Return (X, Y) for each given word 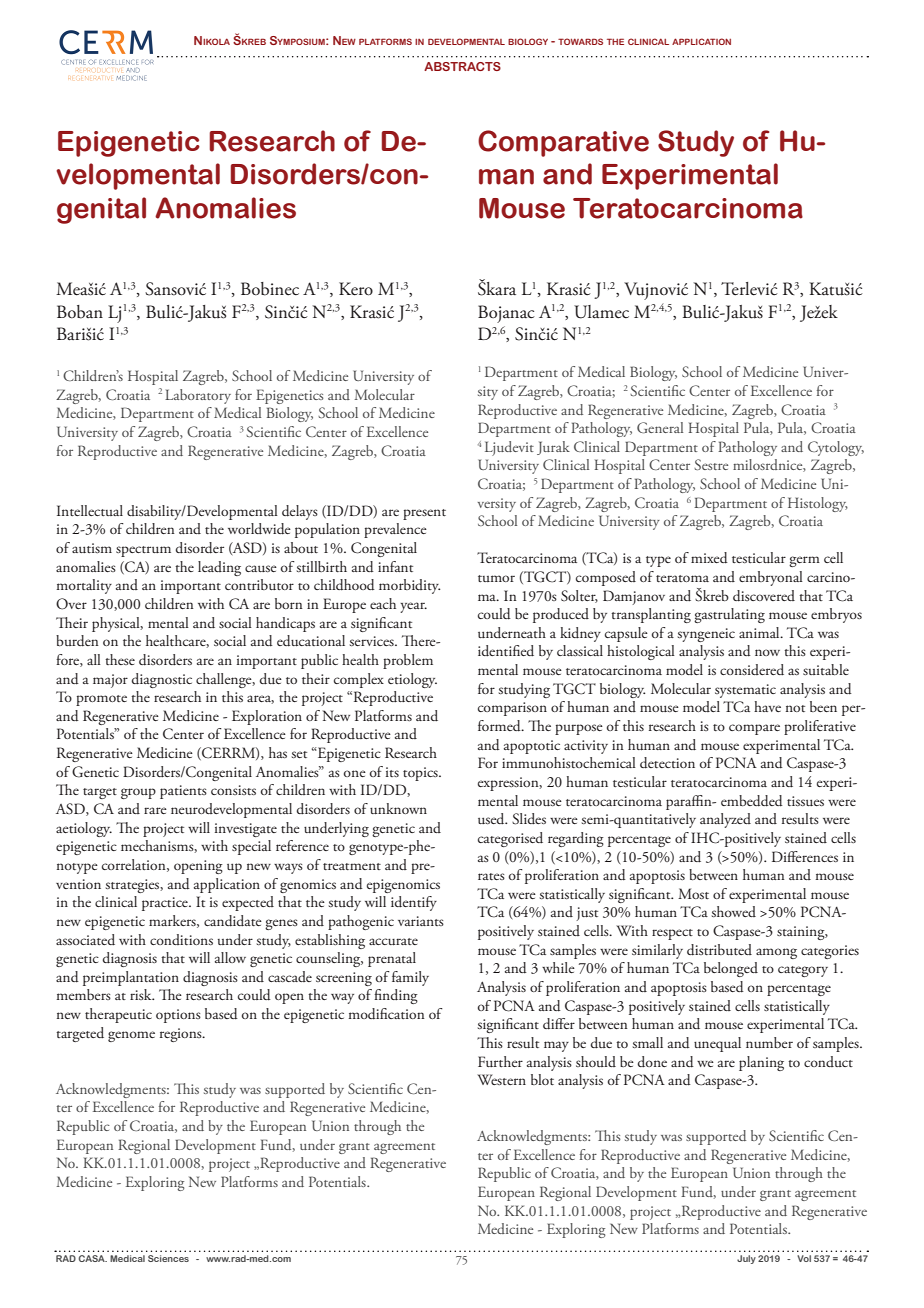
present (424, 514)
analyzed (725, 820)
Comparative (563, 143)
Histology (818, 504)
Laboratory (198, 396)
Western (501, 1079)
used (492, 819)
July (746, 1259)
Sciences (168, 1258)
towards (580, 41)
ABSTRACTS (462, 66)
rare (155, 810)
